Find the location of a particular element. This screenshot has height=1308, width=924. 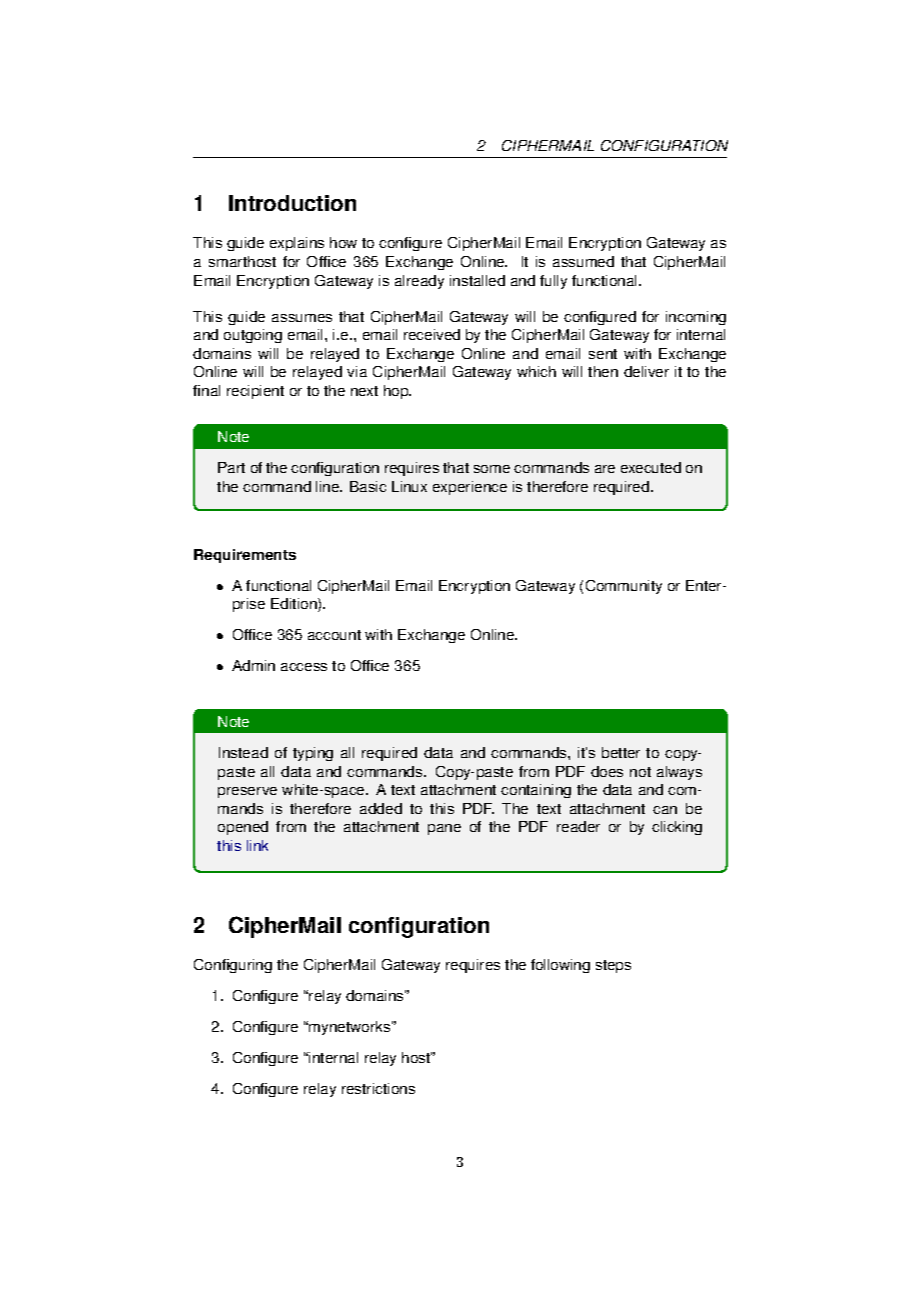

restrictions is located at coordinates (378, 1088).
